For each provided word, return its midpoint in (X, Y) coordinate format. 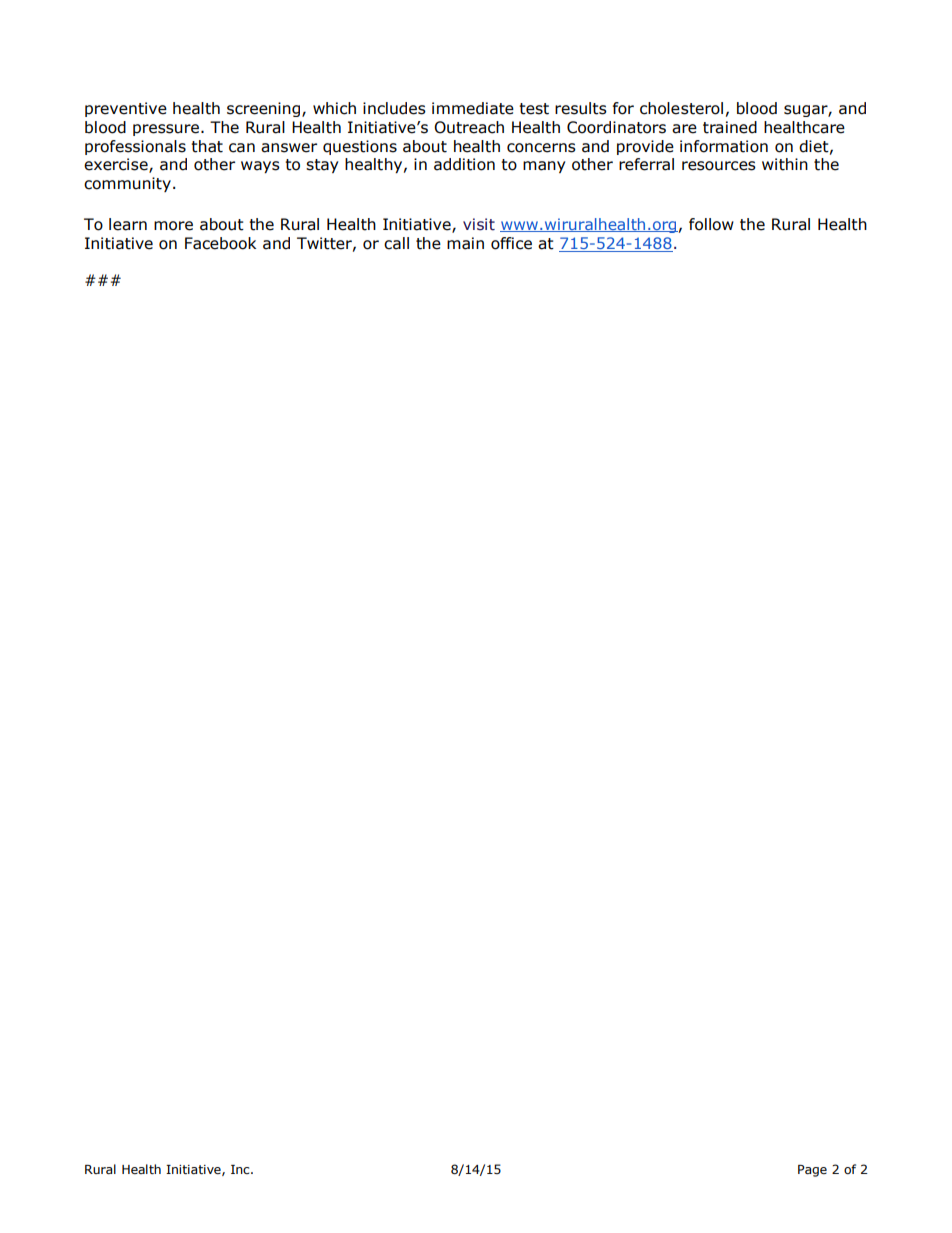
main (465, 243)
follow (711, 224)
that (207, 146)
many (544, 167)
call (396, 243)
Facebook (220, 243)
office (511, 243)
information (724, 146)
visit (479, 224)
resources (719, 166)
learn (128, 224)
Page (812, 1171)
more (173, 226)
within (785, 164)
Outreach (469, 127)
